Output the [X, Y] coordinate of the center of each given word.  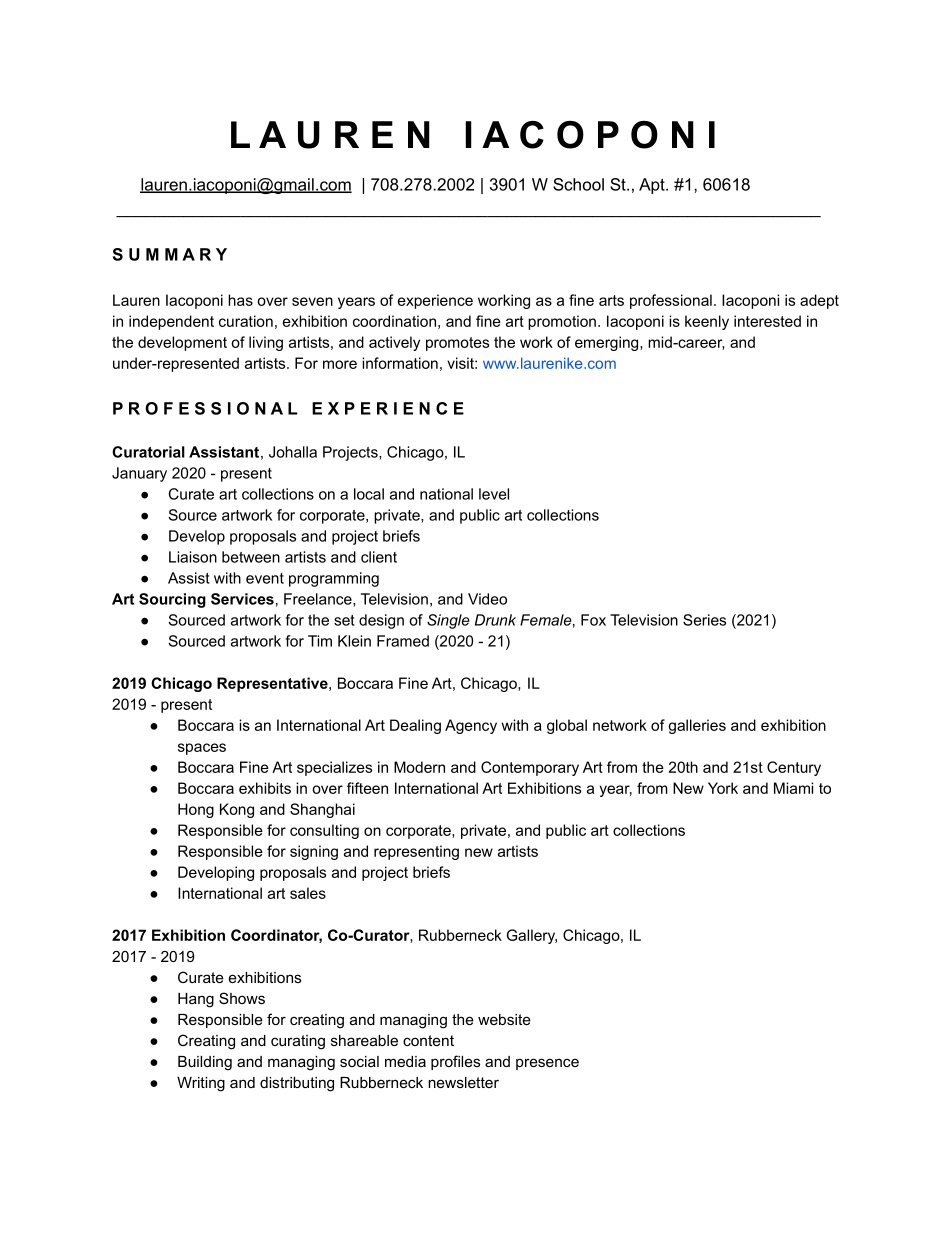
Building [205, 1063]
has [240, 300]
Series [704, 620]
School [578, 184]
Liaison [193, 557]
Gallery [532, 936]
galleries [697, 726]
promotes [457, 344]
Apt [653, 186]
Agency [471, 726]
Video [487, 599]
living [266, 343]
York [723, 788]
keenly [707, 322]
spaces [202, 749]
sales [308, 893]
